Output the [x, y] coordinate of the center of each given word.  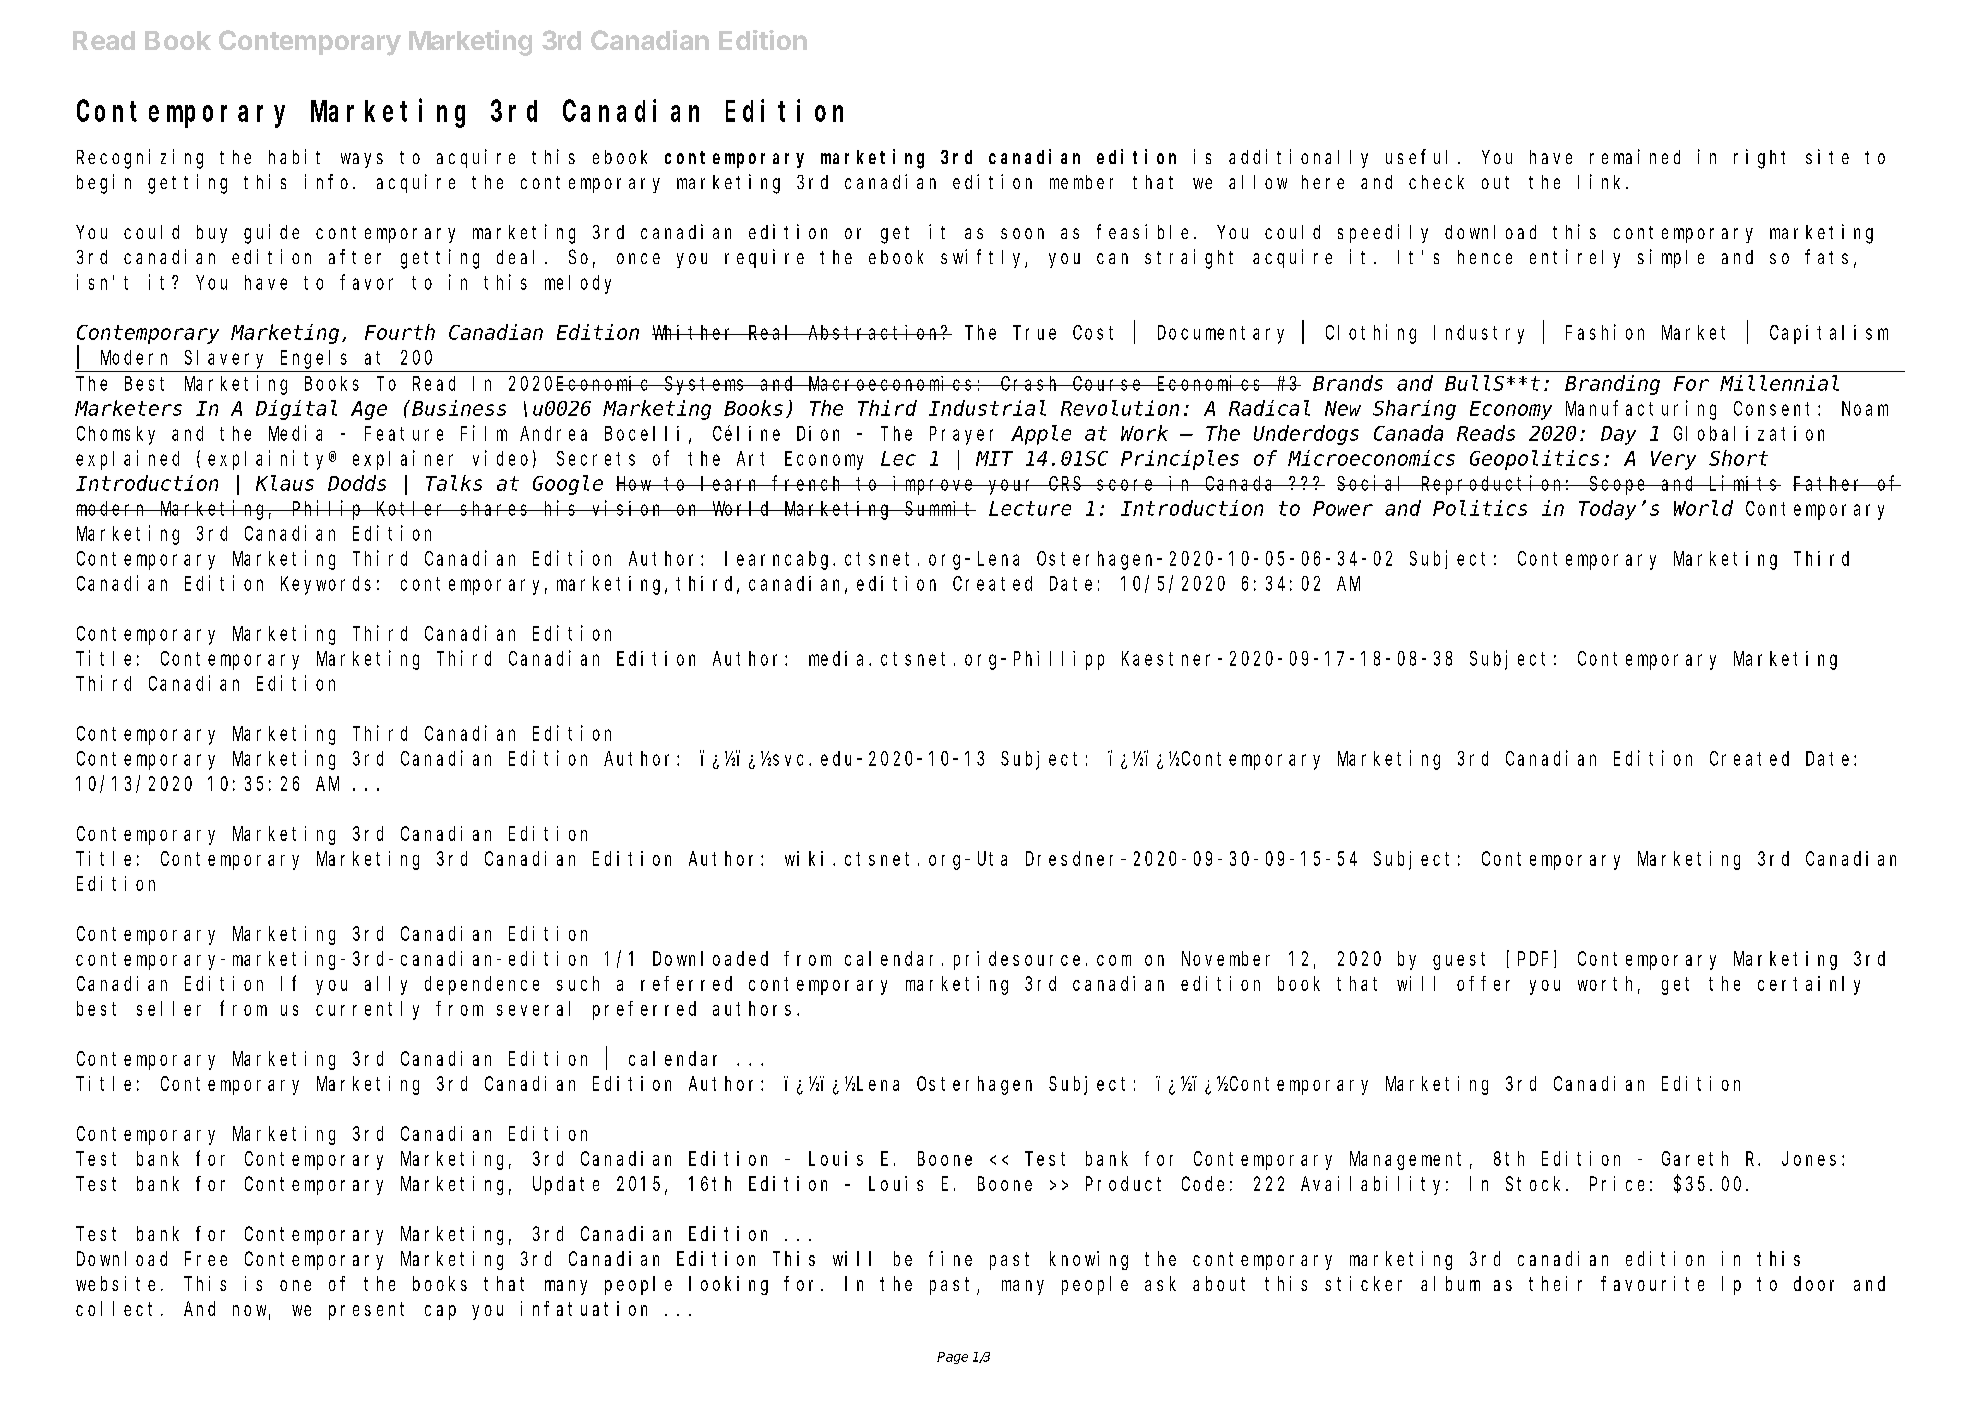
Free [206, 1259]
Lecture [1030, 509]
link [1602, 181]
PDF [1533, 959]
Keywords [326, 585]
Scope [1619, 485]
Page [952, 1358]
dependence [482, 985]
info [326, 181]
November [1226, 958]
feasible [1142, 231]
